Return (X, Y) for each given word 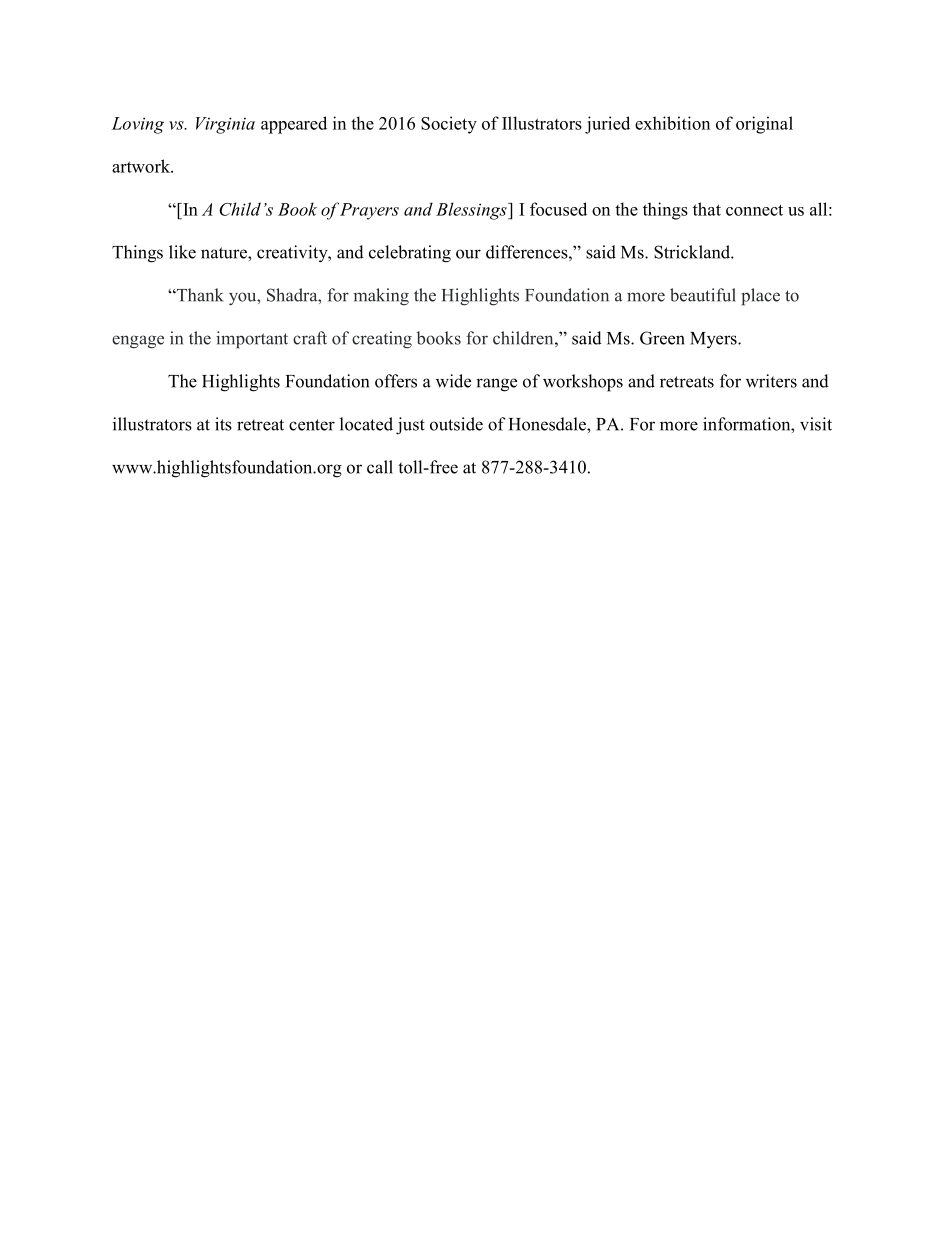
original (764, 125)
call (380, 467)
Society (449, 125)
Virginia (225, 125)
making (381, 297)
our (468, 254)
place (760, 297)
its (223, 424)
